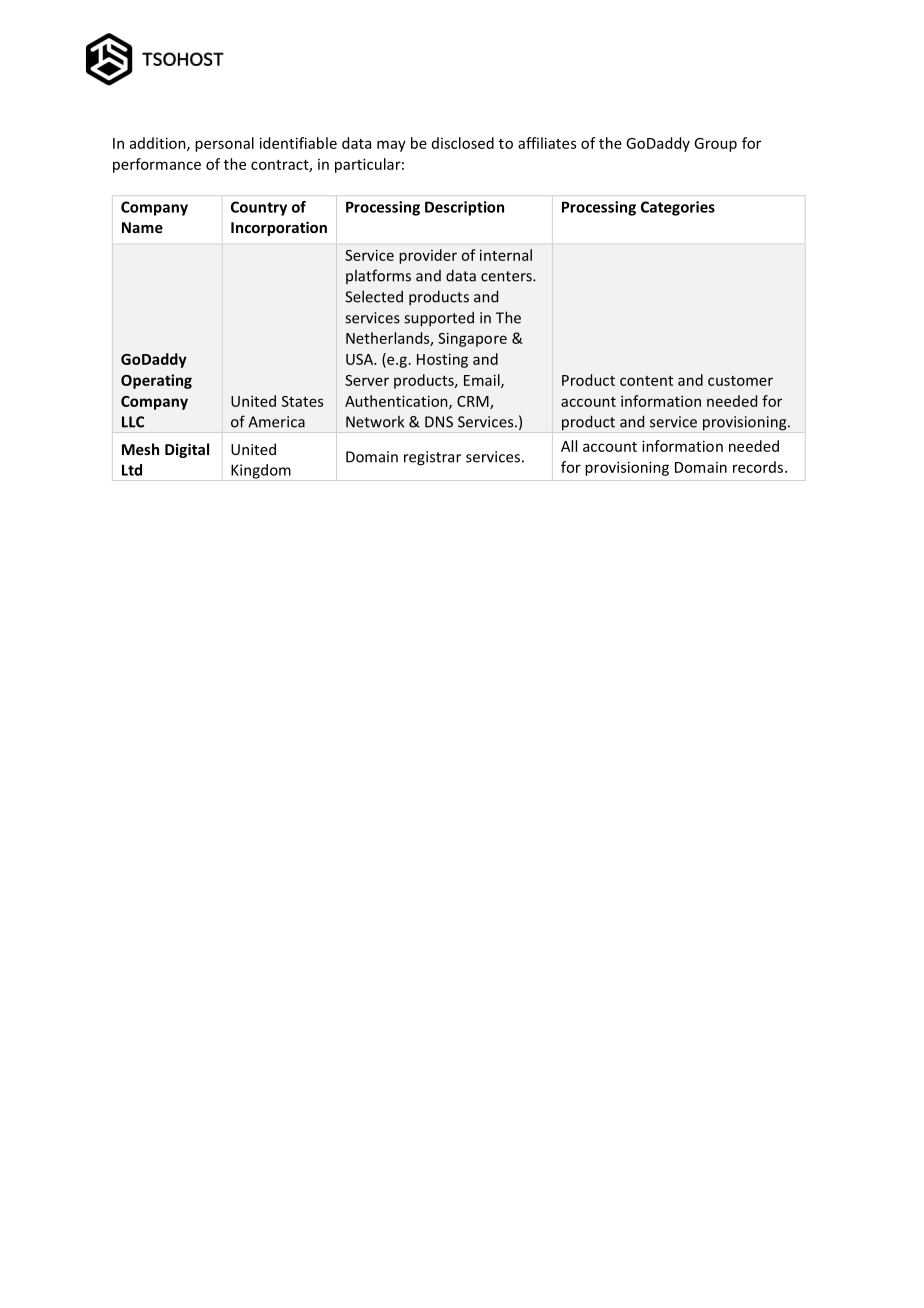 The image size is (924, 1308). Describe the element at coordinates (506, 255) in the image. I see `internal` at that location.
